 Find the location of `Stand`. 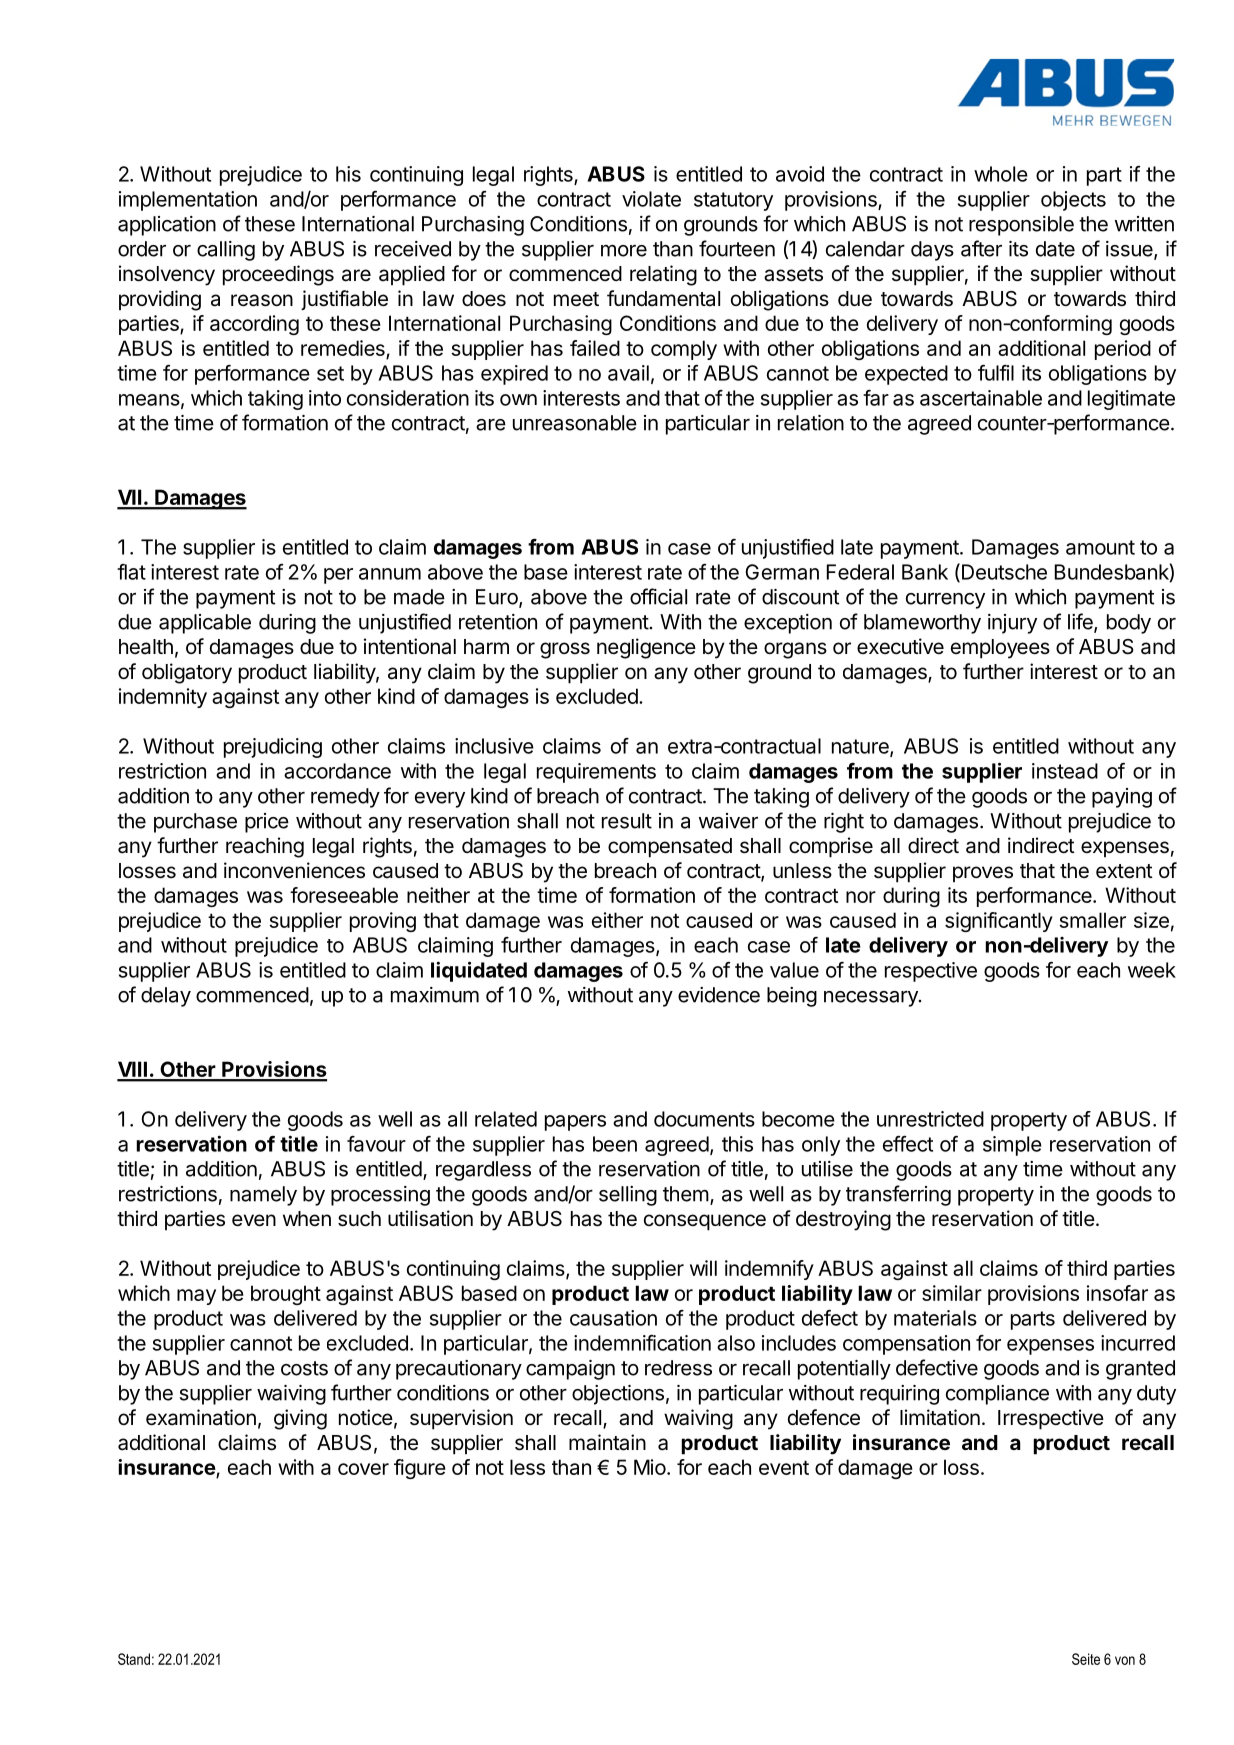

Stand is located at coordinates (134, 1659).
